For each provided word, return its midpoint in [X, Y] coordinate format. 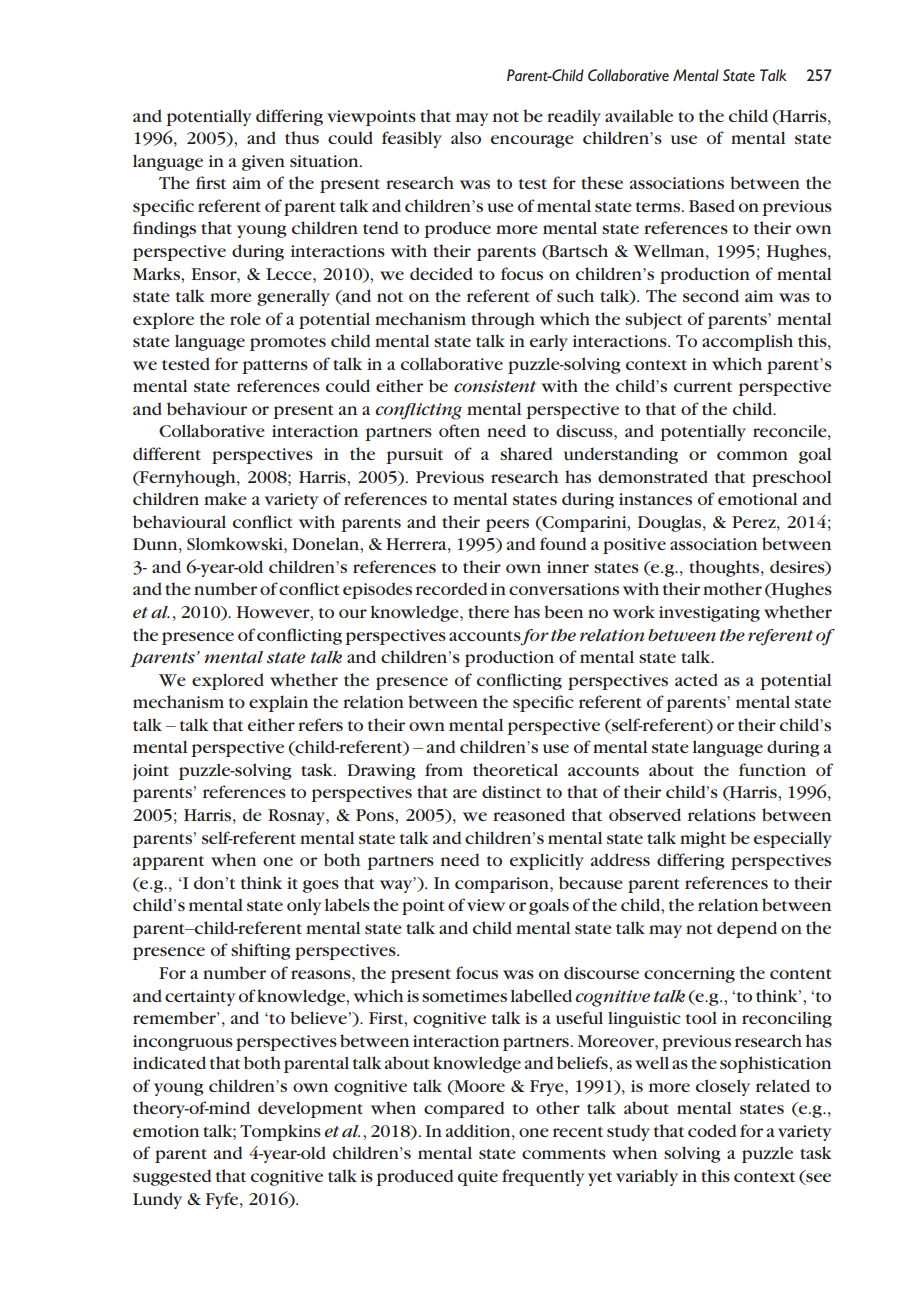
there [488, 611]
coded [712, 1130]
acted [696, 679]
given [263, 163]
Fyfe [223, 1200]
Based [712, 205]
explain [278, 703]
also [466, 138]
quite [478, 1178]
